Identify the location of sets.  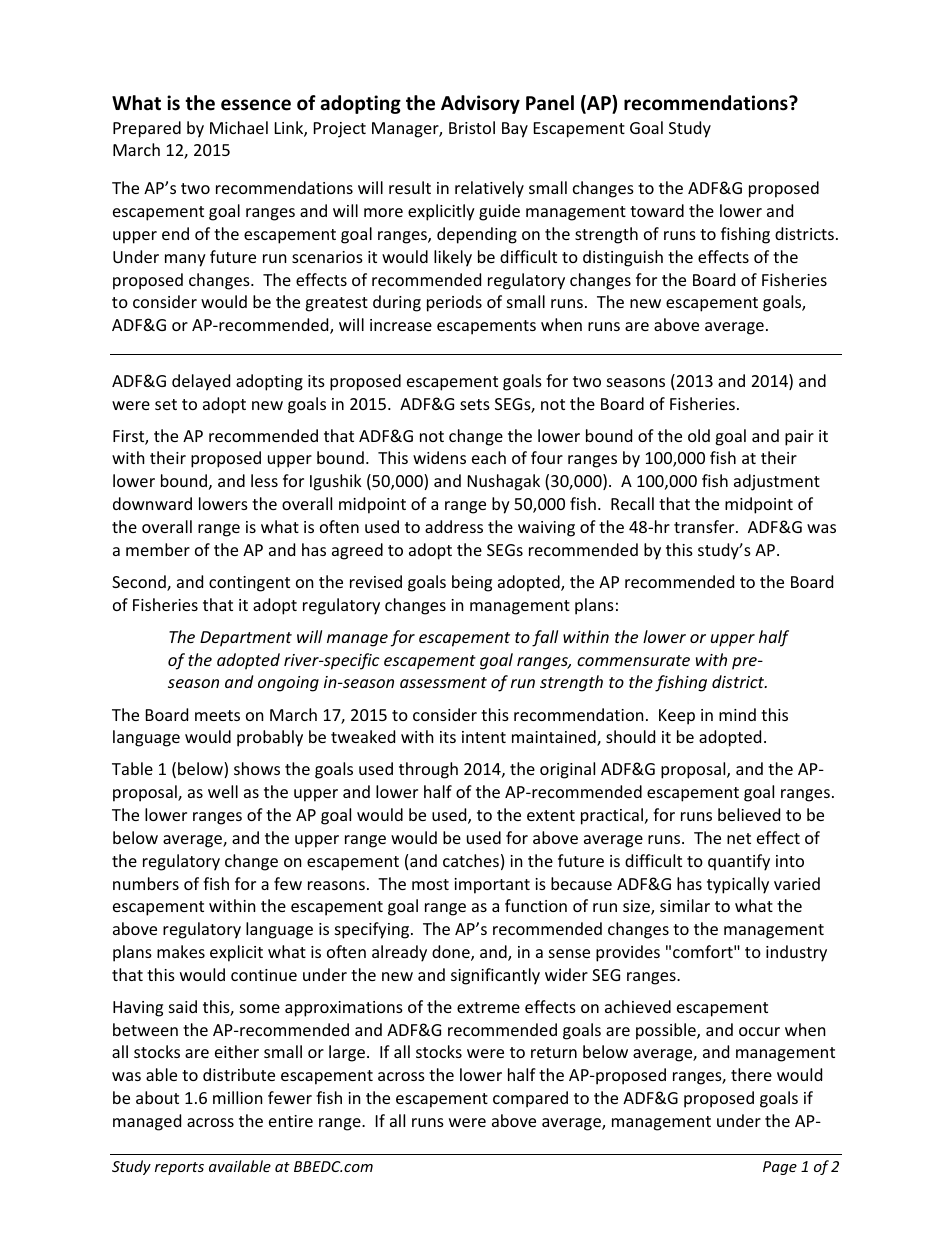
(475, 404).
